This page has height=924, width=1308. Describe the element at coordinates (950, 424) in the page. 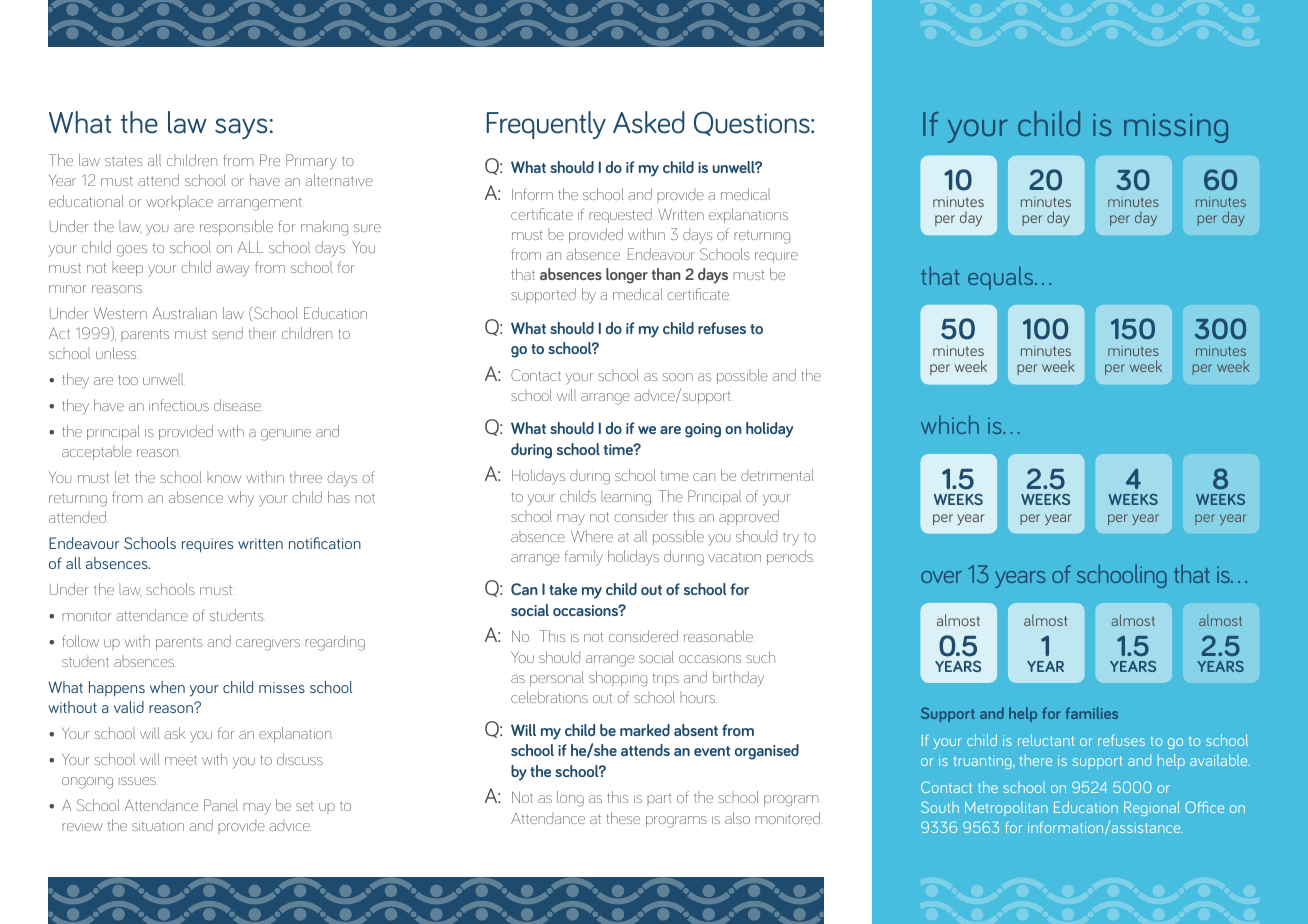

I see `which` at that location.
